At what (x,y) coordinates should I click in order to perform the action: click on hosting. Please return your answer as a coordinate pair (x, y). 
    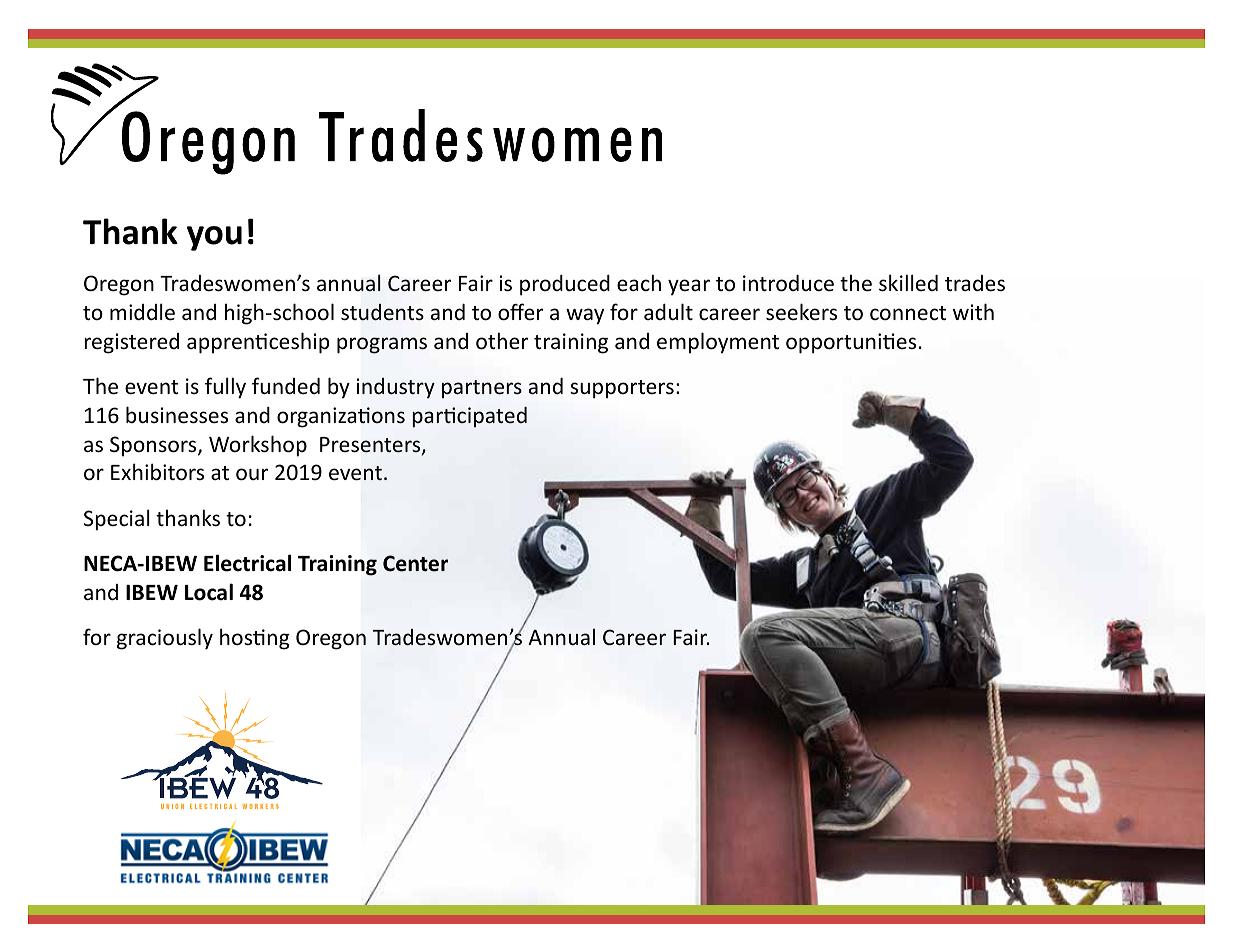
    Looking at the image, I should click on (255, 639).
